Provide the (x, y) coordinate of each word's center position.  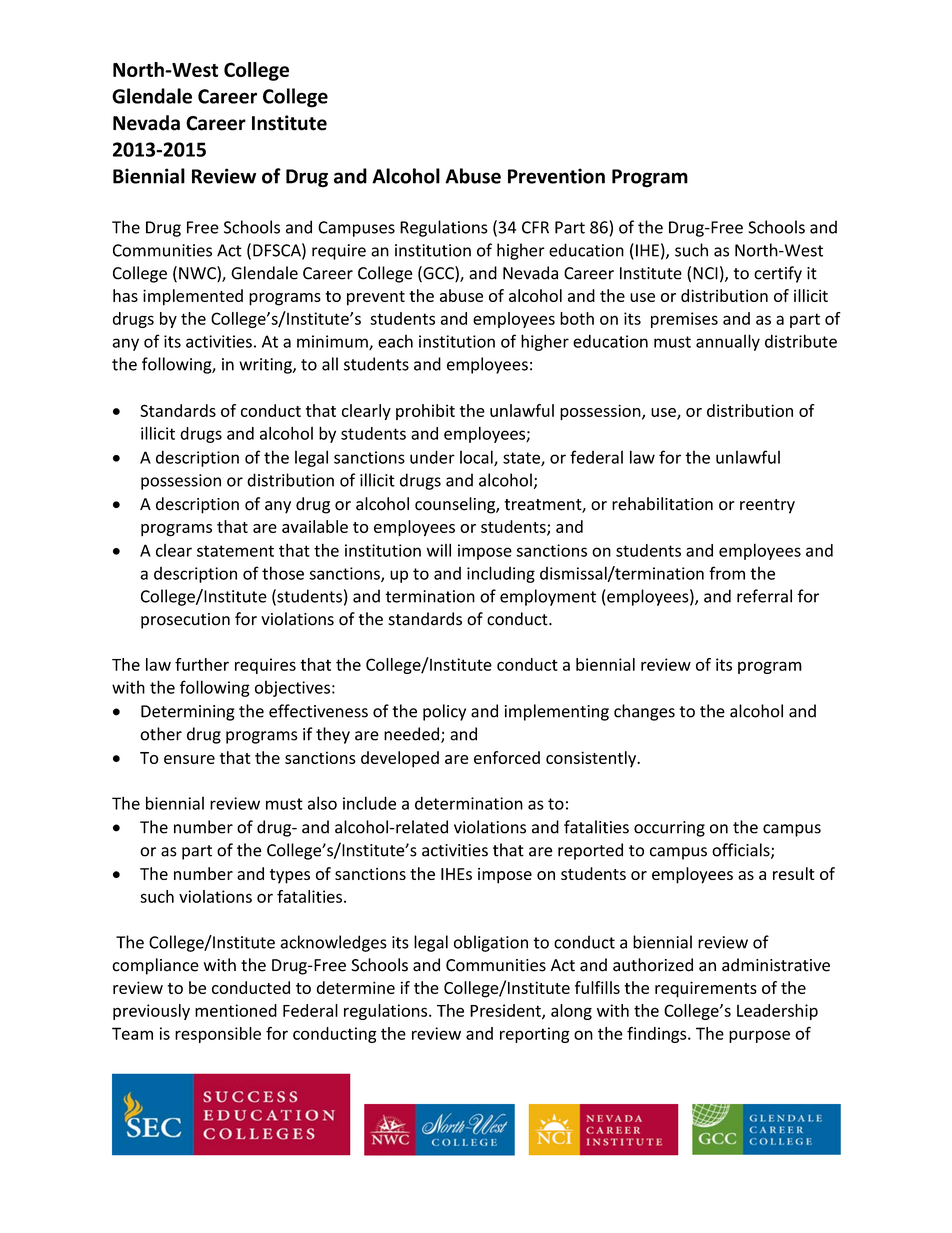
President (506, 1011)
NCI (705, 273)
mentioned (236, 1010)
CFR (535, 227)
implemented (193, 297)
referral (764, 596)
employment (548, 597)
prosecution (185, 621)
